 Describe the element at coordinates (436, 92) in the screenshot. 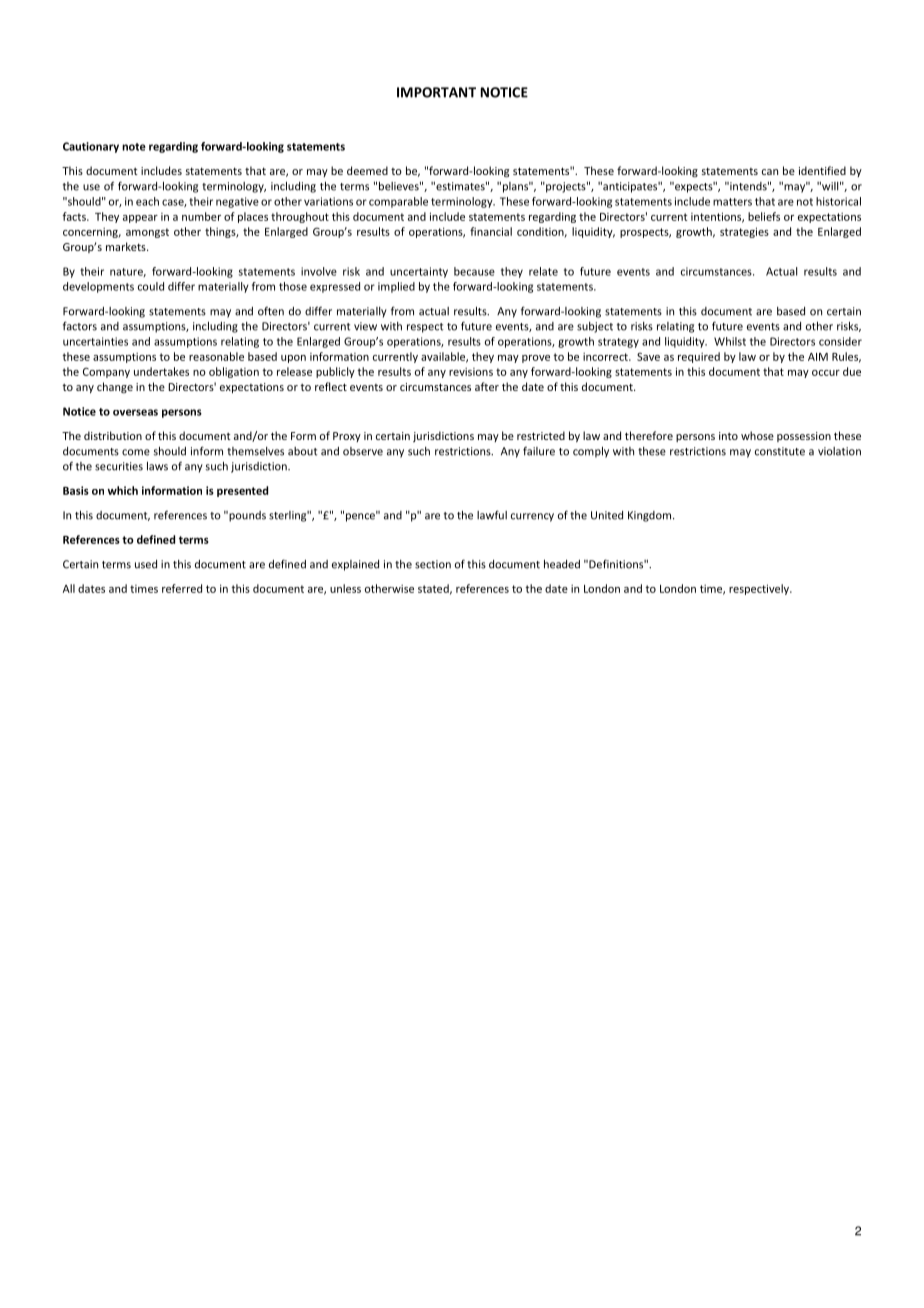

I see `IMPORTANT` at that location.
